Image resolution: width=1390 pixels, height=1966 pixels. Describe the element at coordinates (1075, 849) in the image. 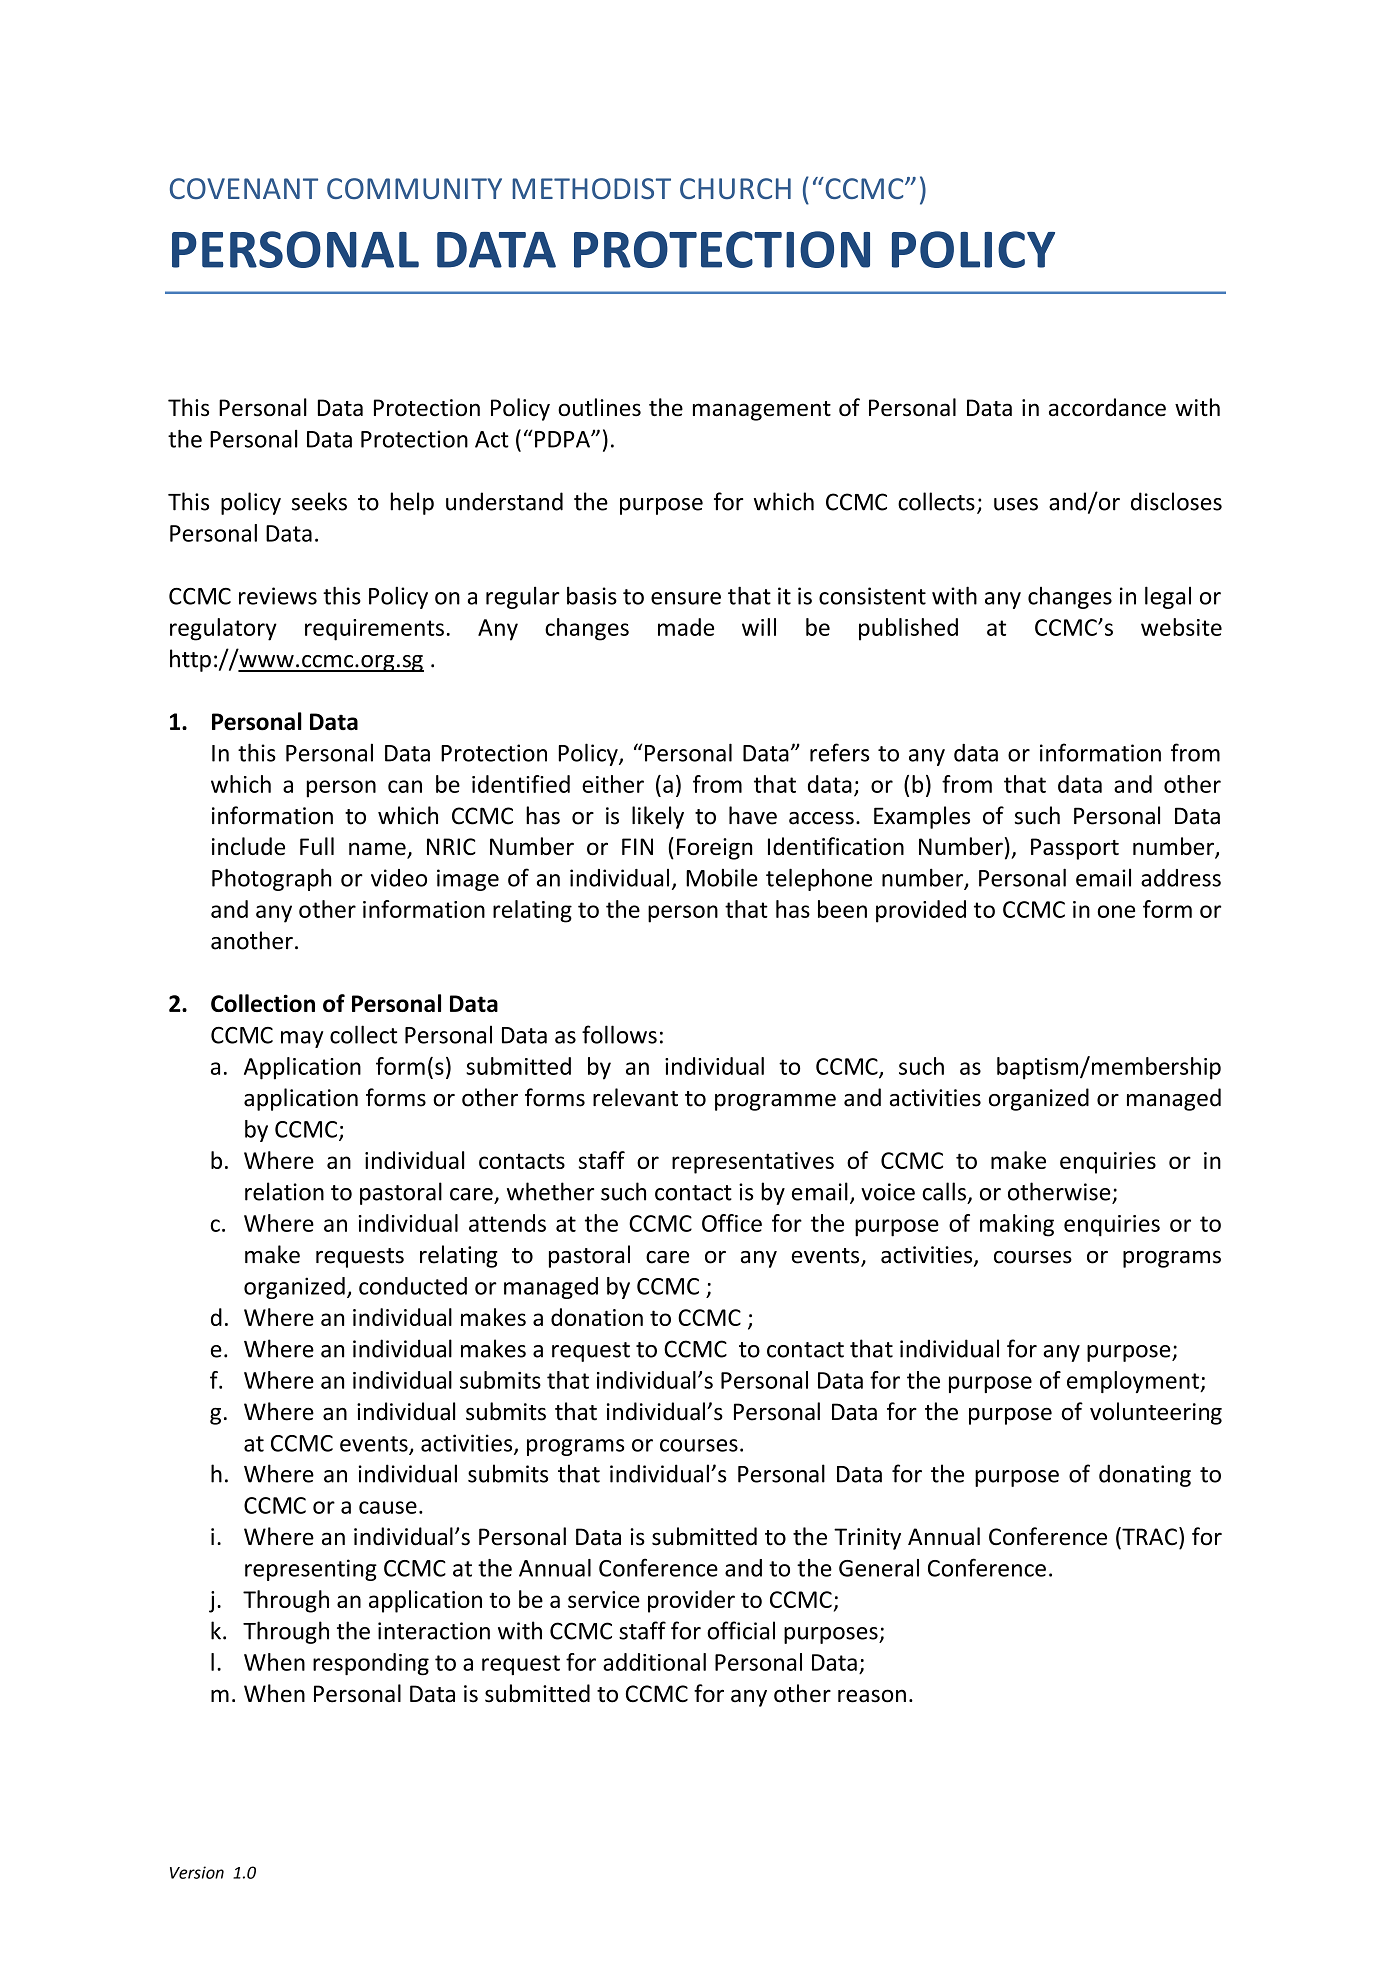

I see `Passport` at that location.
